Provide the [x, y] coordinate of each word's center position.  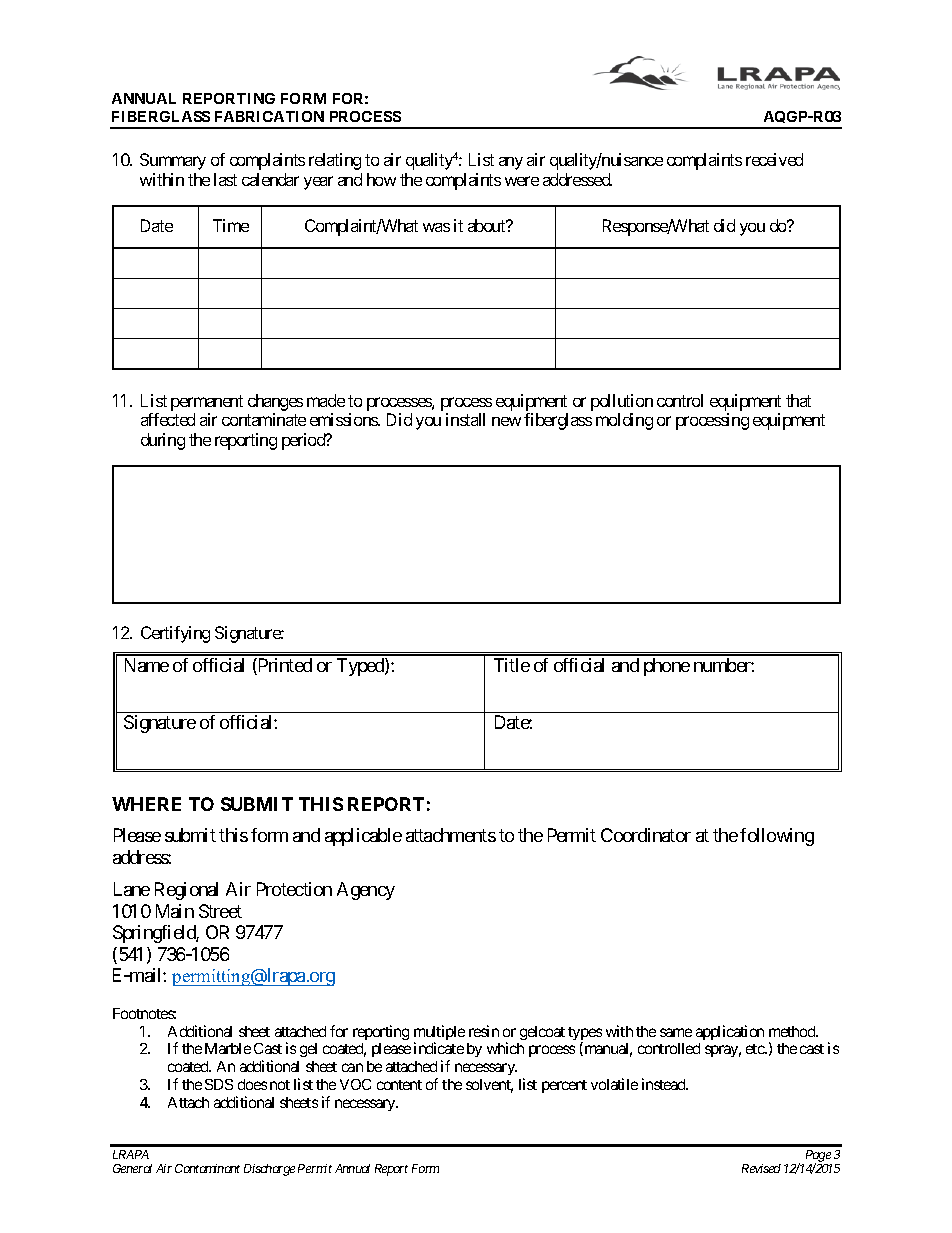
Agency [366, 891]
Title [512, 665]
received [774, 159]
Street [220, 911]
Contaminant [207, 1168]
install [465, 419]
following [777, 837]
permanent [207, 403]
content [399, 1085]
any [511, 163]
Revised [761, 1168]
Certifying [175, 634]
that [798, 400]
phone [667, 667]
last [225, 179]
